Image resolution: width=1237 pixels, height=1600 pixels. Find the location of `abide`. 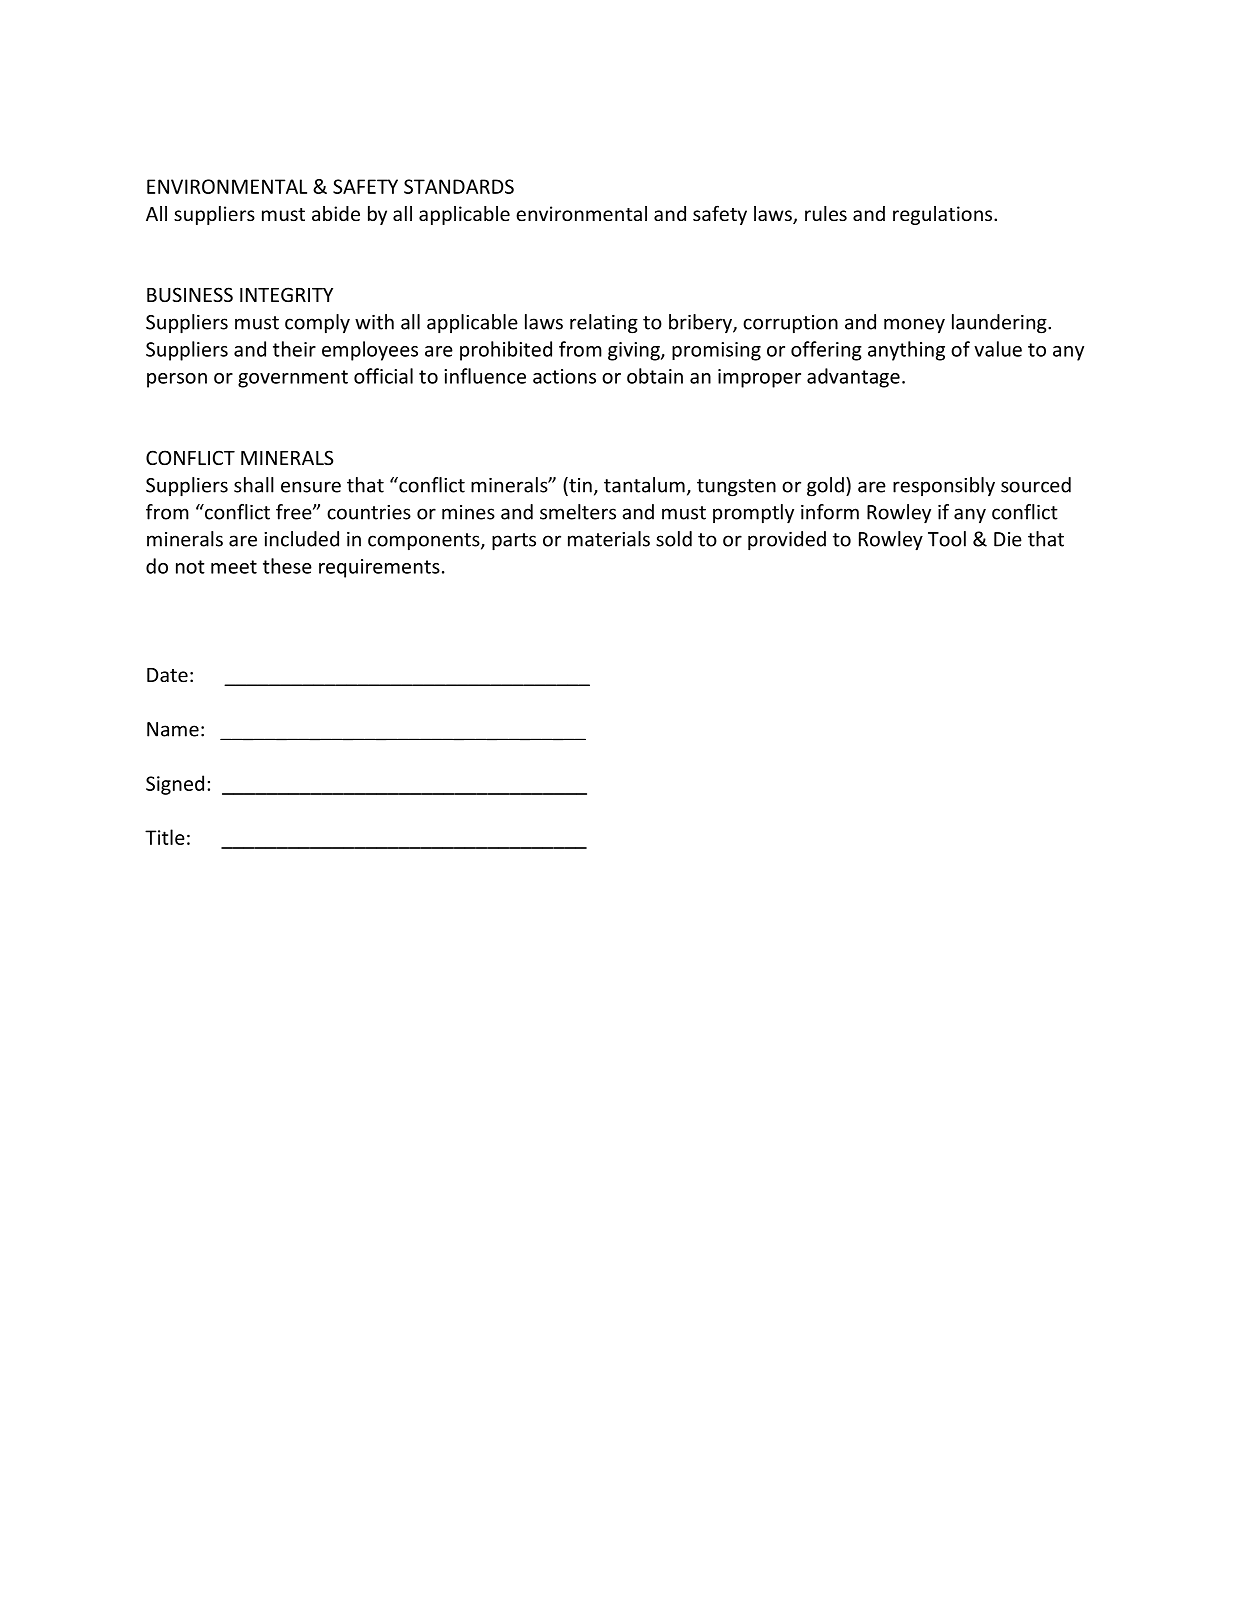

abide is located at coordinates (336, 213).
